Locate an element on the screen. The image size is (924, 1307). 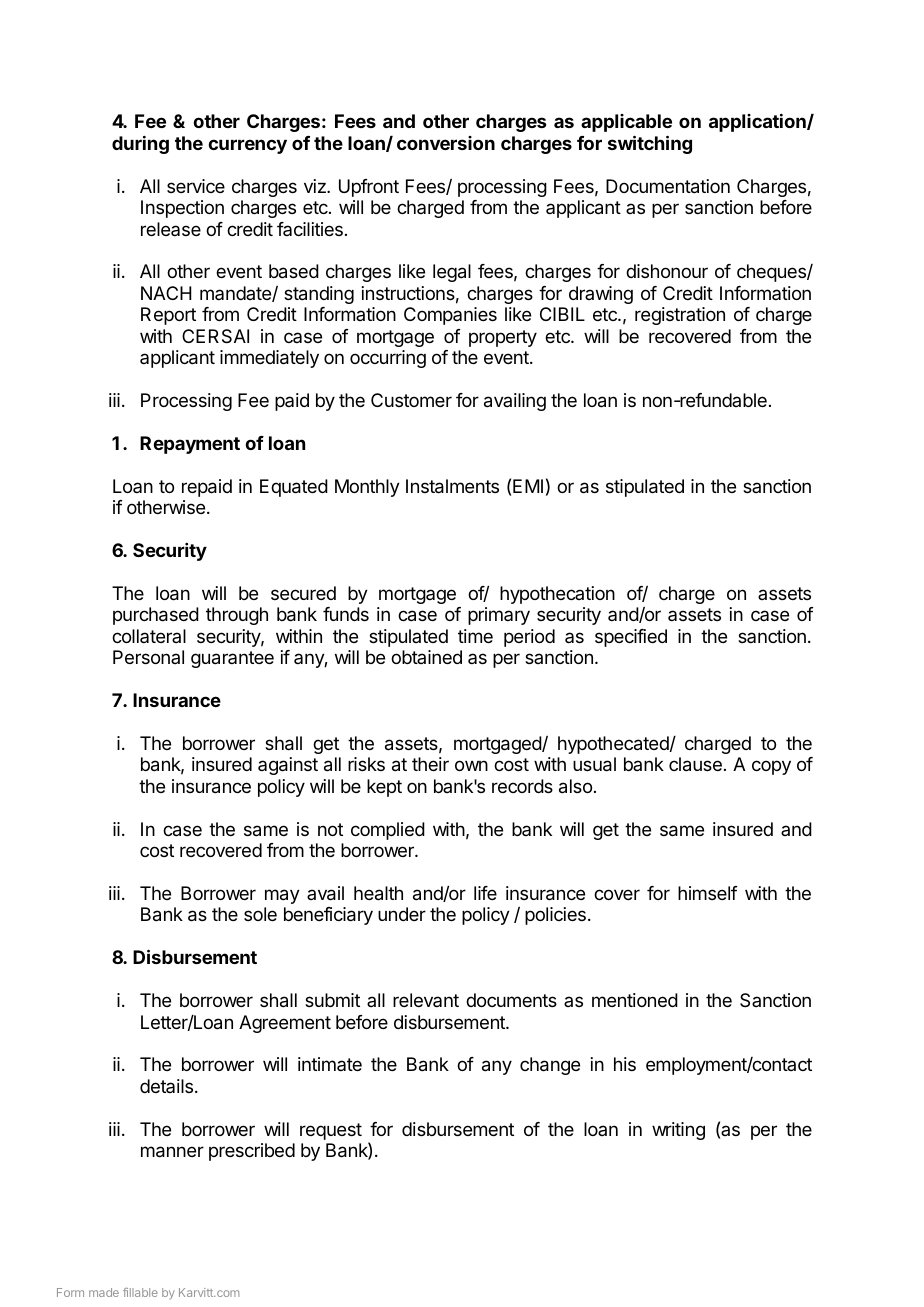
sole is located at coordinates (260, 914).
